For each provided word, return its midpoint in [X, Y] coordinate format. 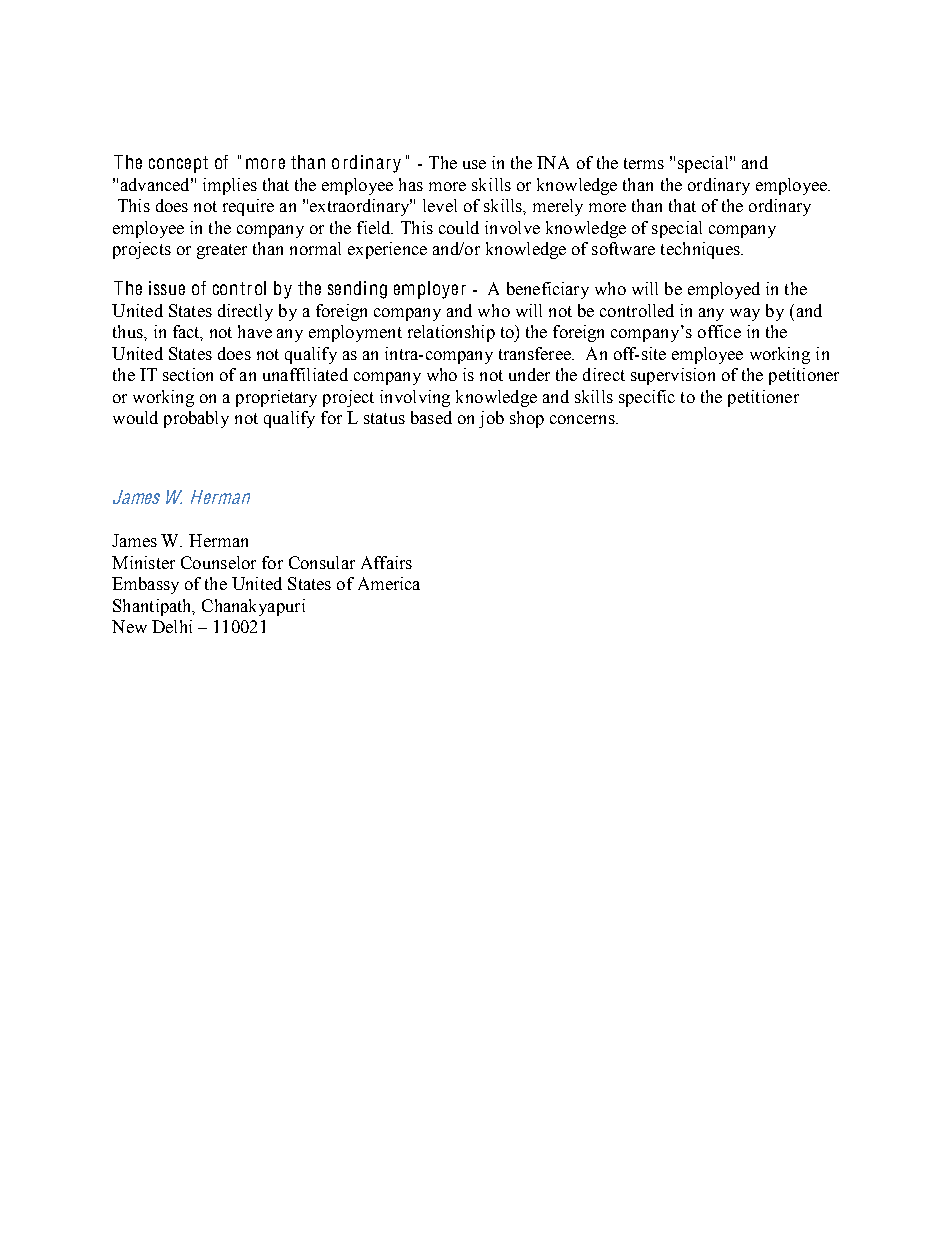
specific [647, 398]
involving [415, 398]
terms [644, 163]
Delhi [172, 626]
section [188, 374]
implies [230, 186]
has [411, 184]
